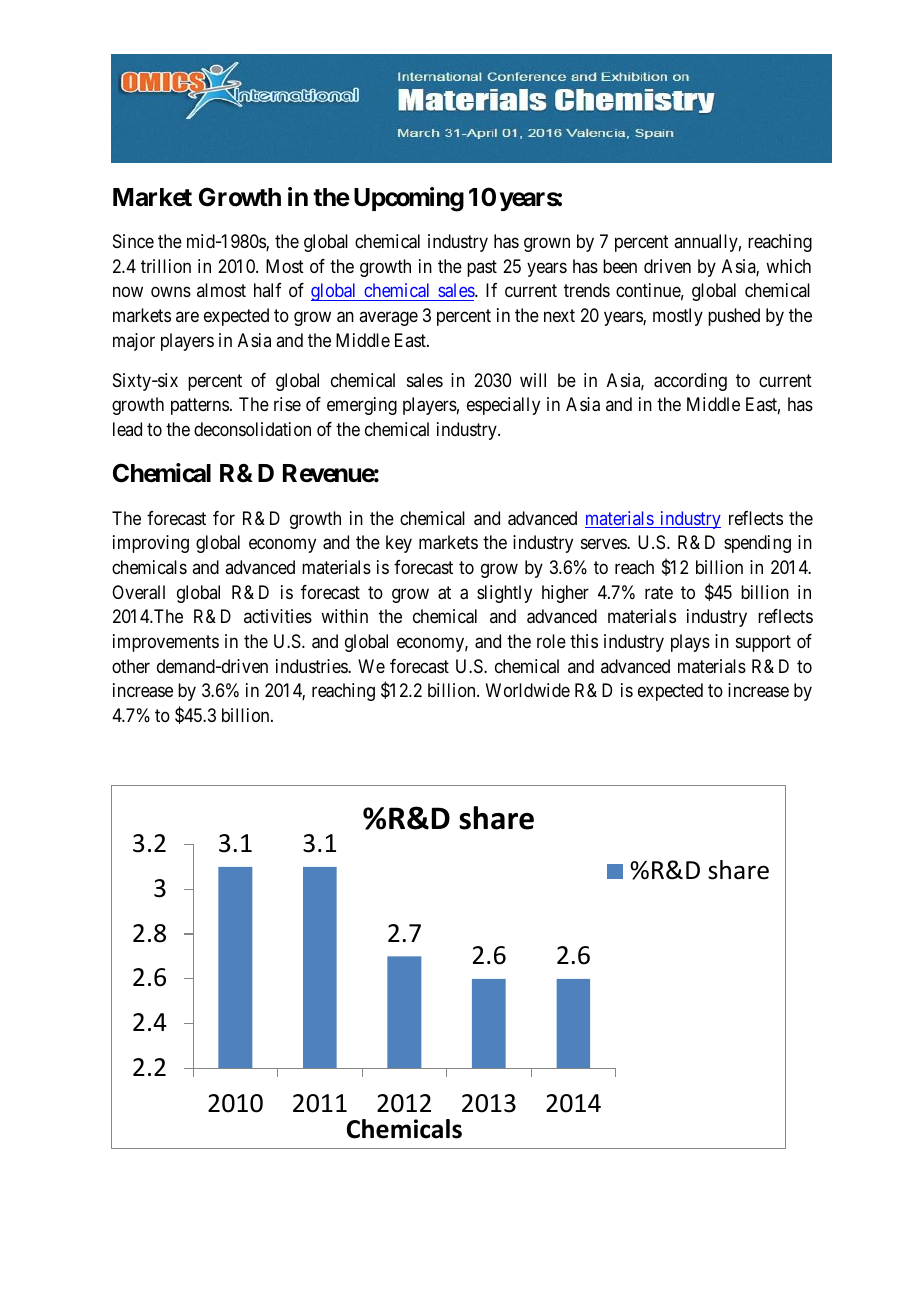 Image resolution: width=924 pixels, height=1308 pixels. Describe the element at coordinates (503, 406) in the image. I see `especially` at that location.
